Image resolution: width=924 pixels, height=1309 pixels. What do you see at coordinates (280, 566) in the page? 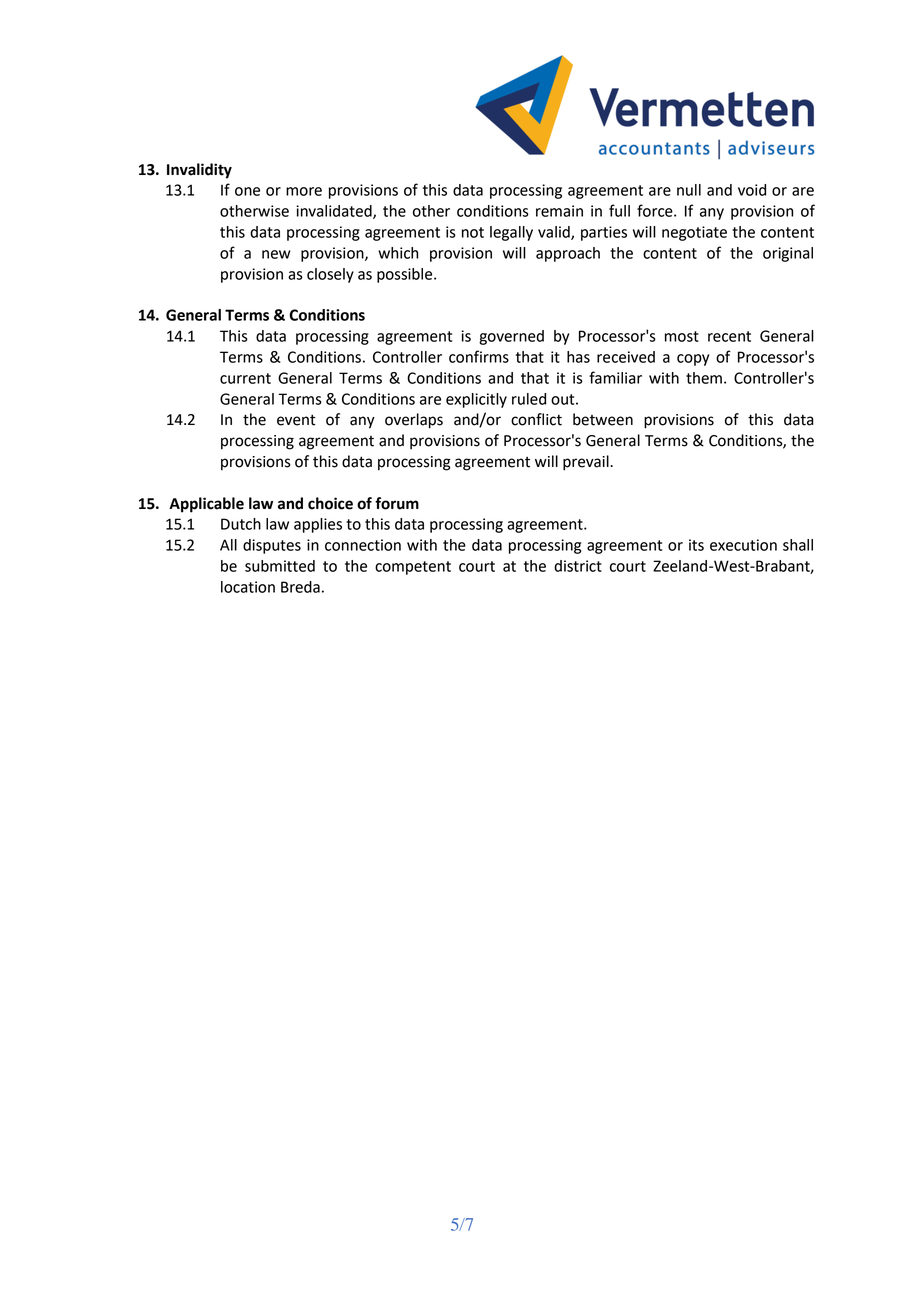
I see `submitted` at bounding box center [280, 566].
